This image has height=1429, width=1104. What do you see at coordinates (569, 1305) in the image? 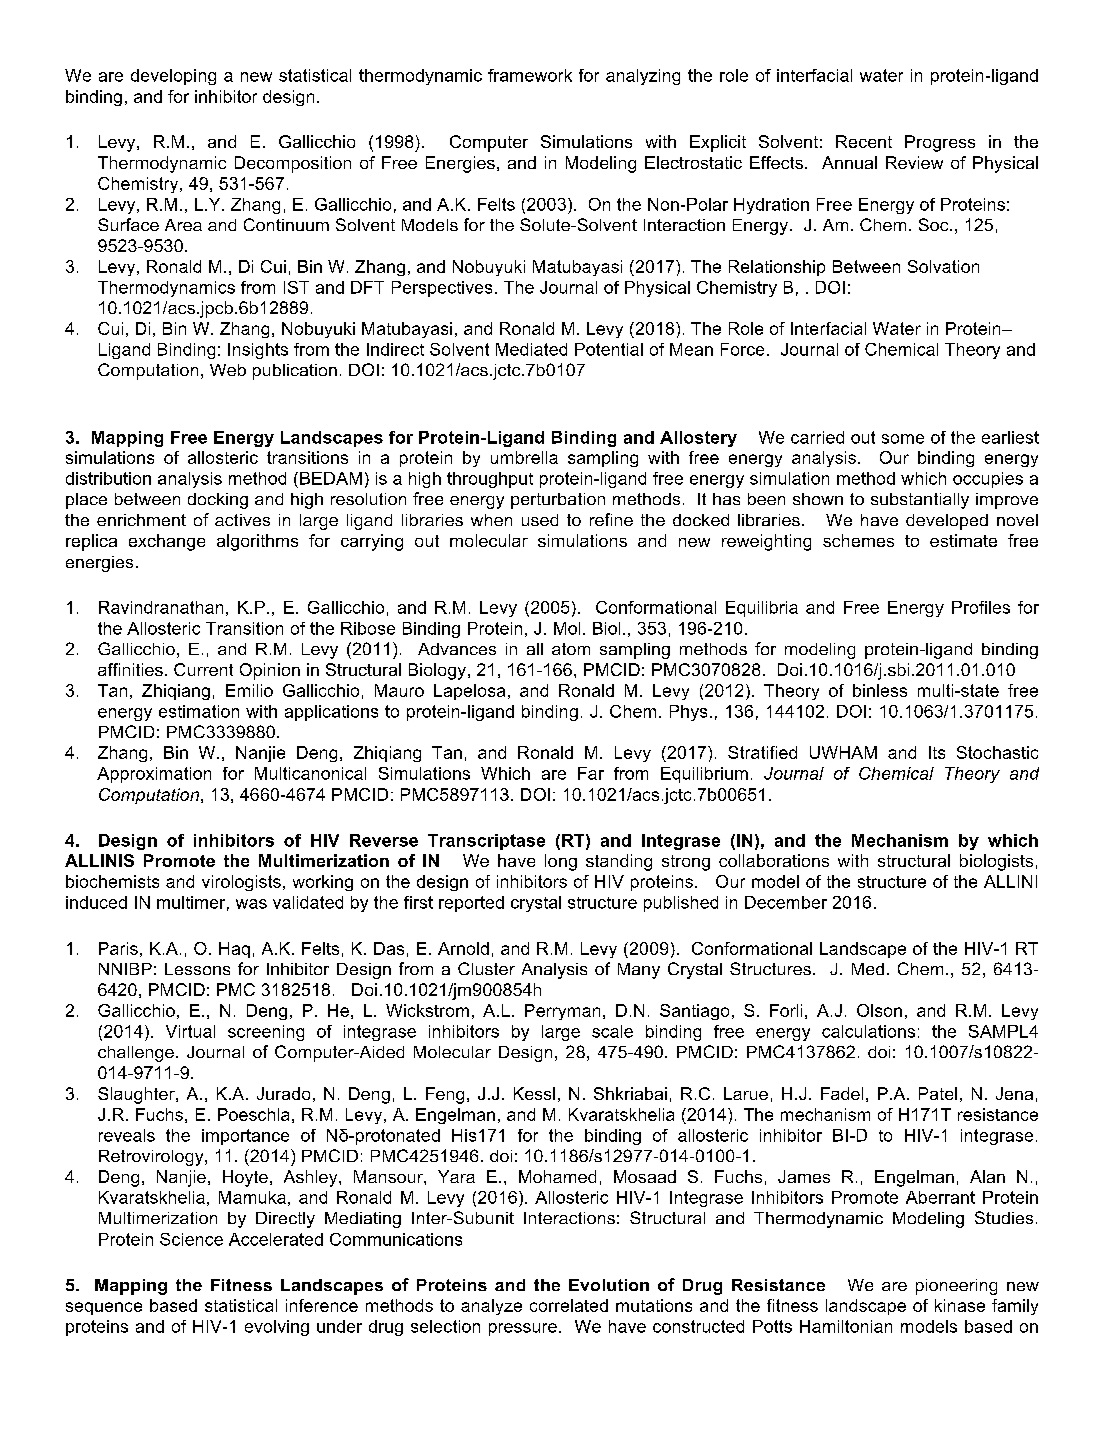
I see `correlated` at bounding box center [569, 1305].
